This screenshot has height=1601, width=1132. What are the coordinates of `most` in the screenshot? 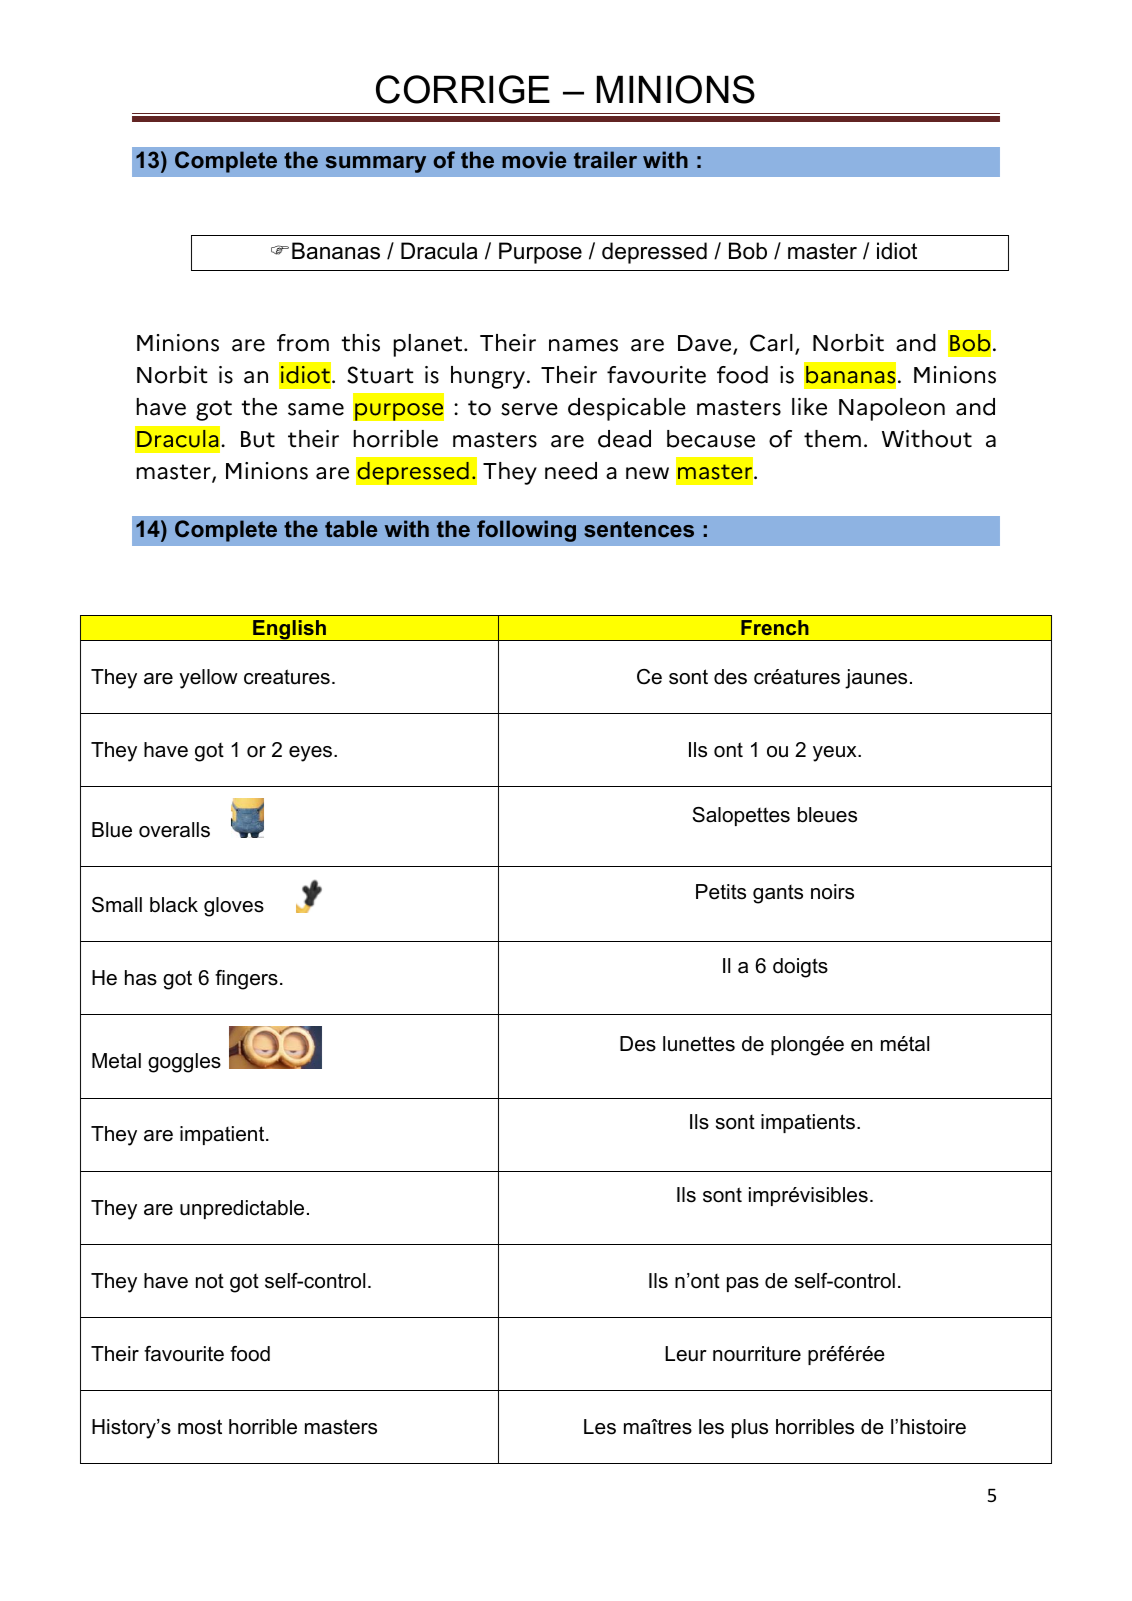 It's located at (200, 1427).
